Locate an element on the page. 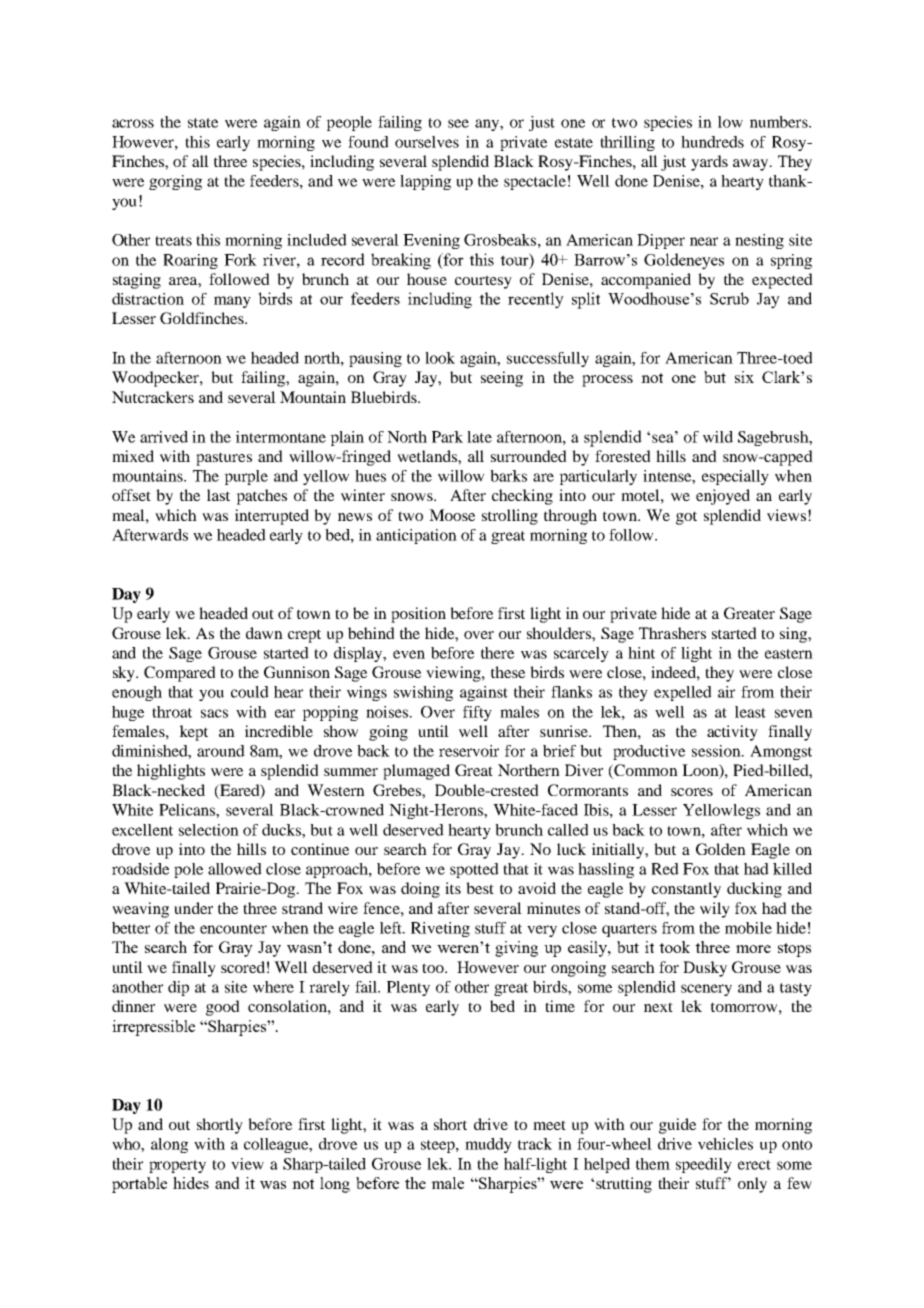  reservoir is located at coordinates (469, 751).
